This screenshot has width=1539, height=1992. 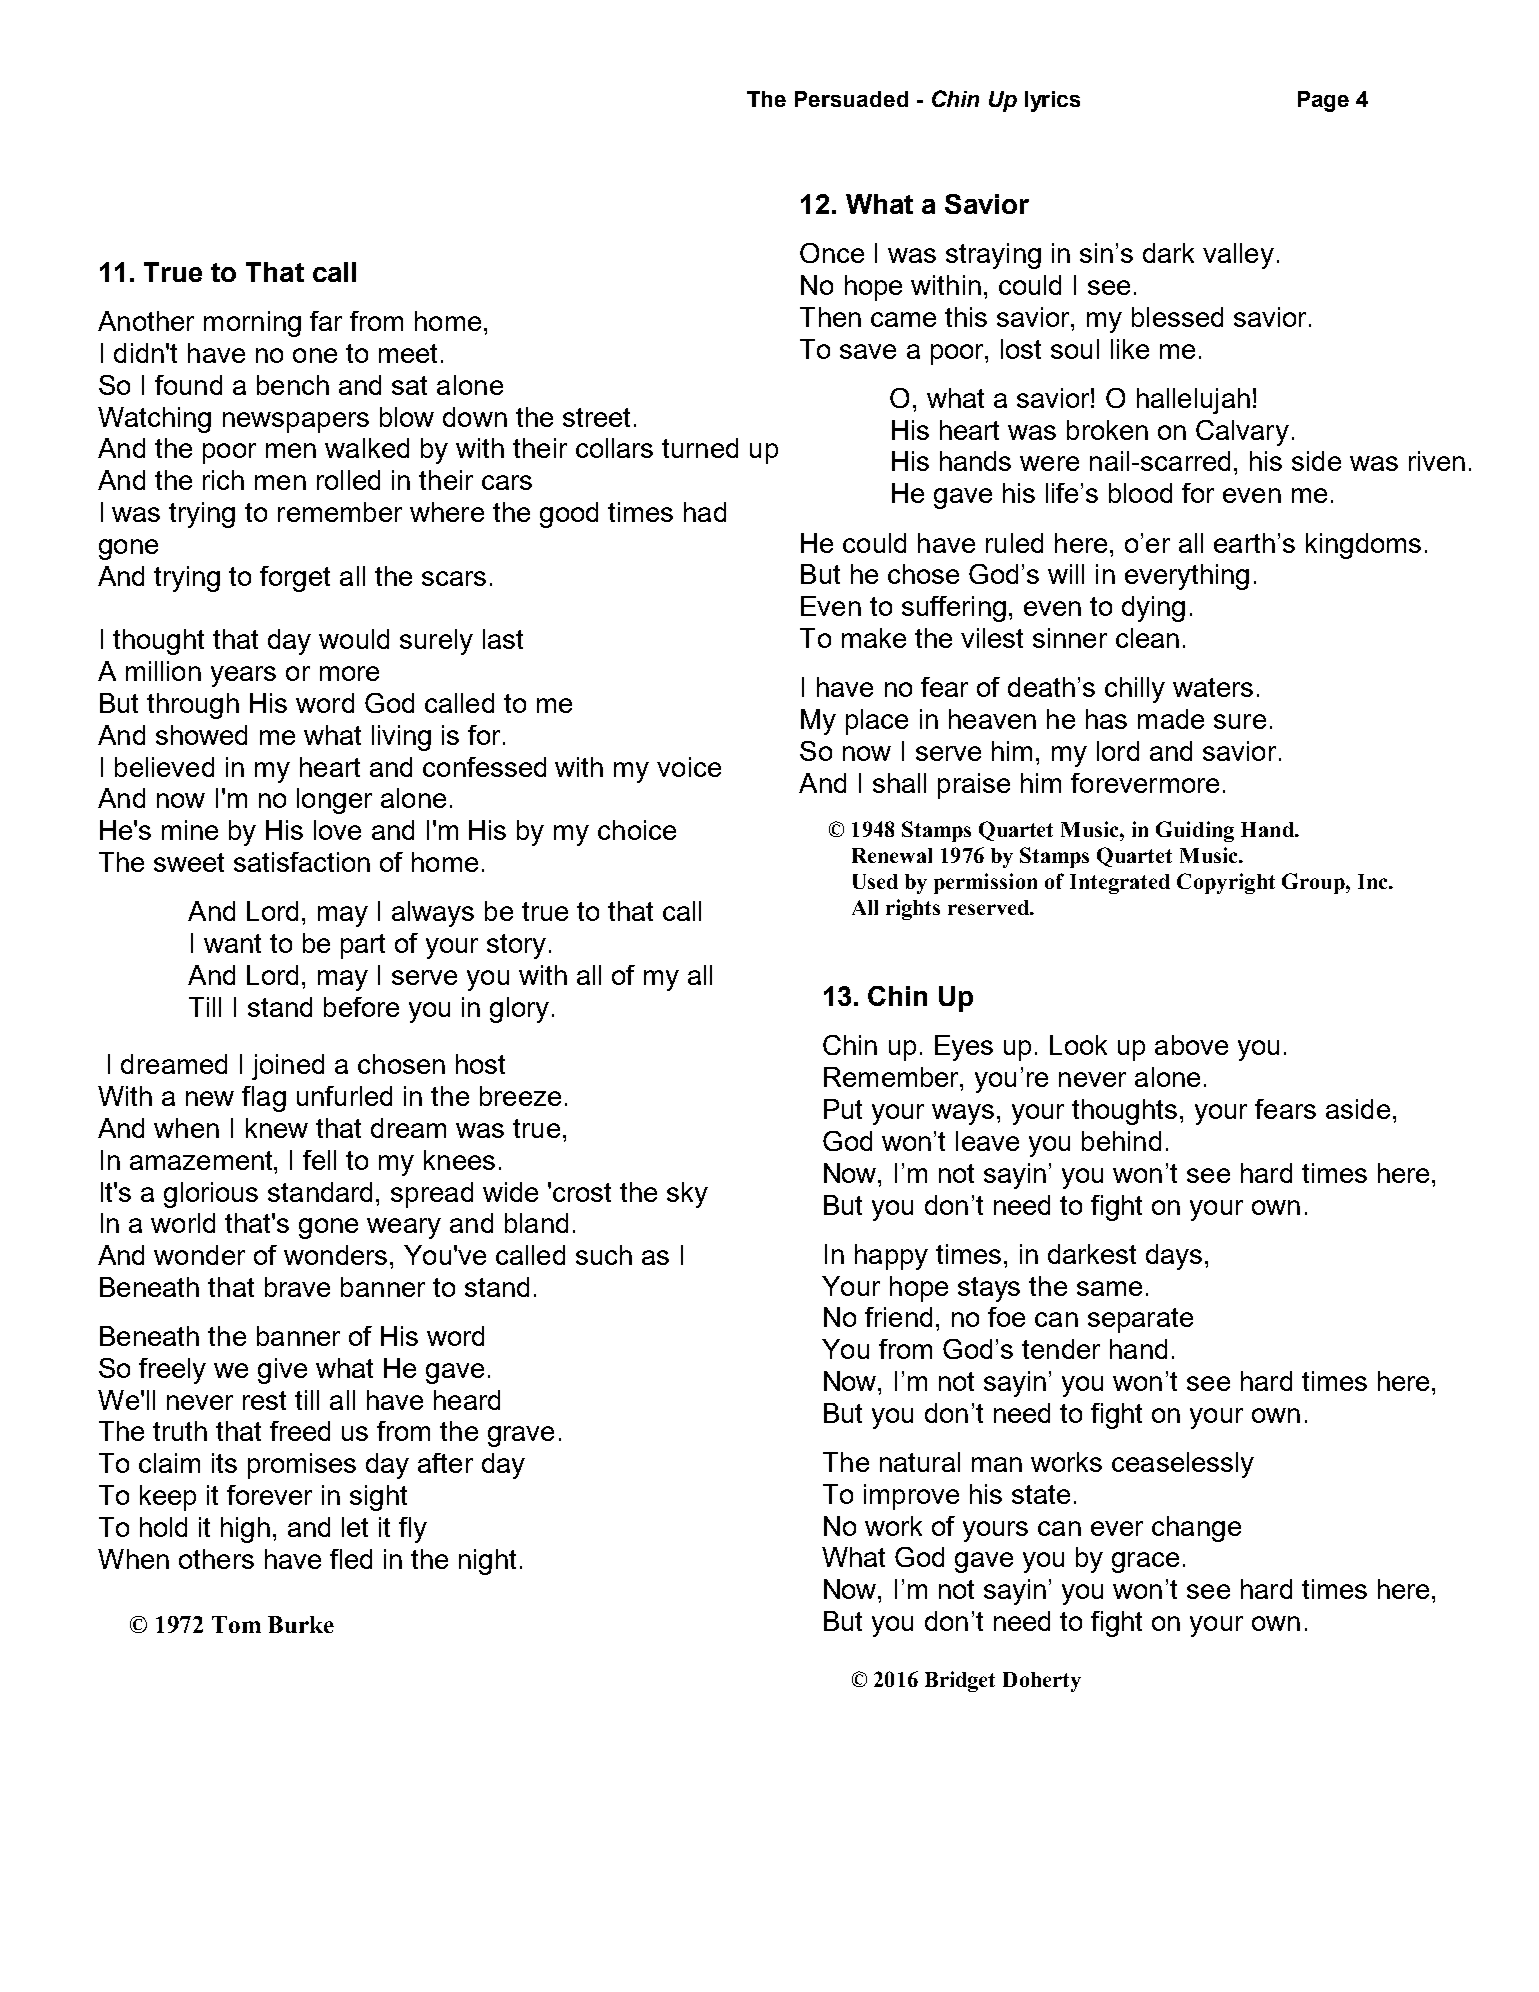 What do you see at coordinates (1323, 101) in the screenshot?
I see `Page` at bounding box center [1323, 101].
